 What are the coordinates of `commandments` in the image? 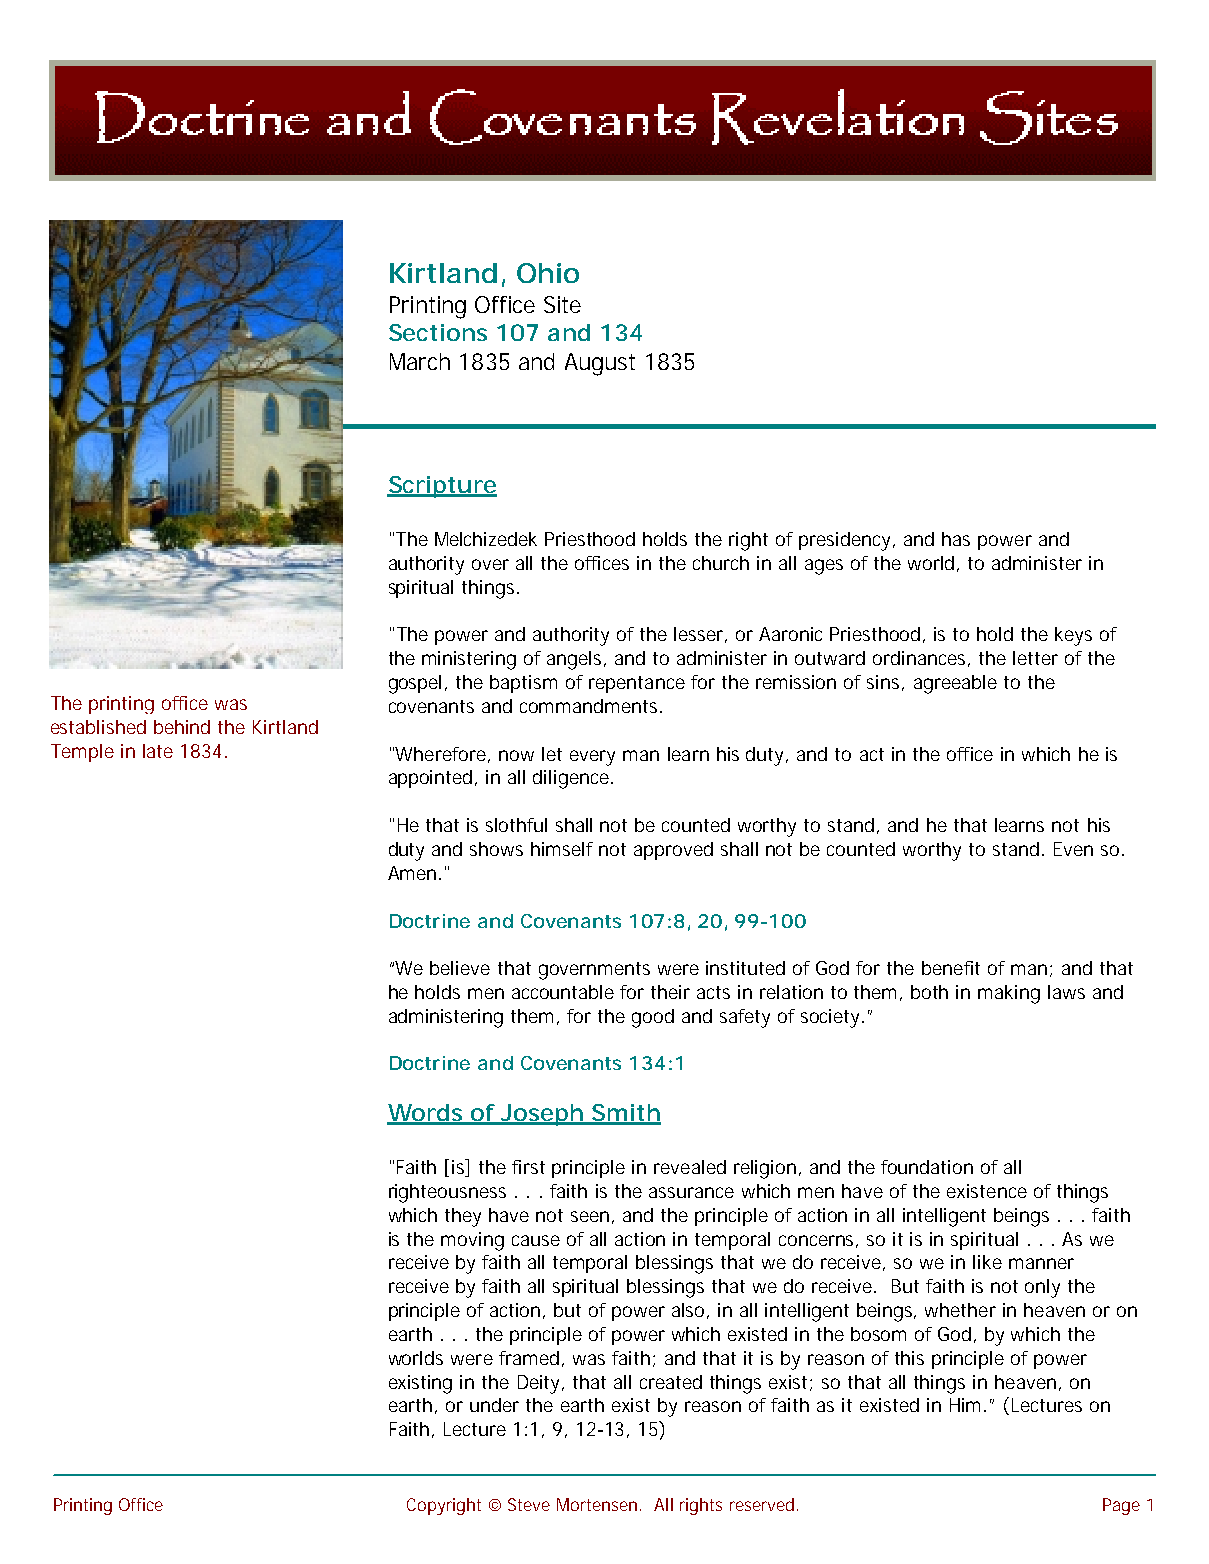 It's located at (591, 706).
